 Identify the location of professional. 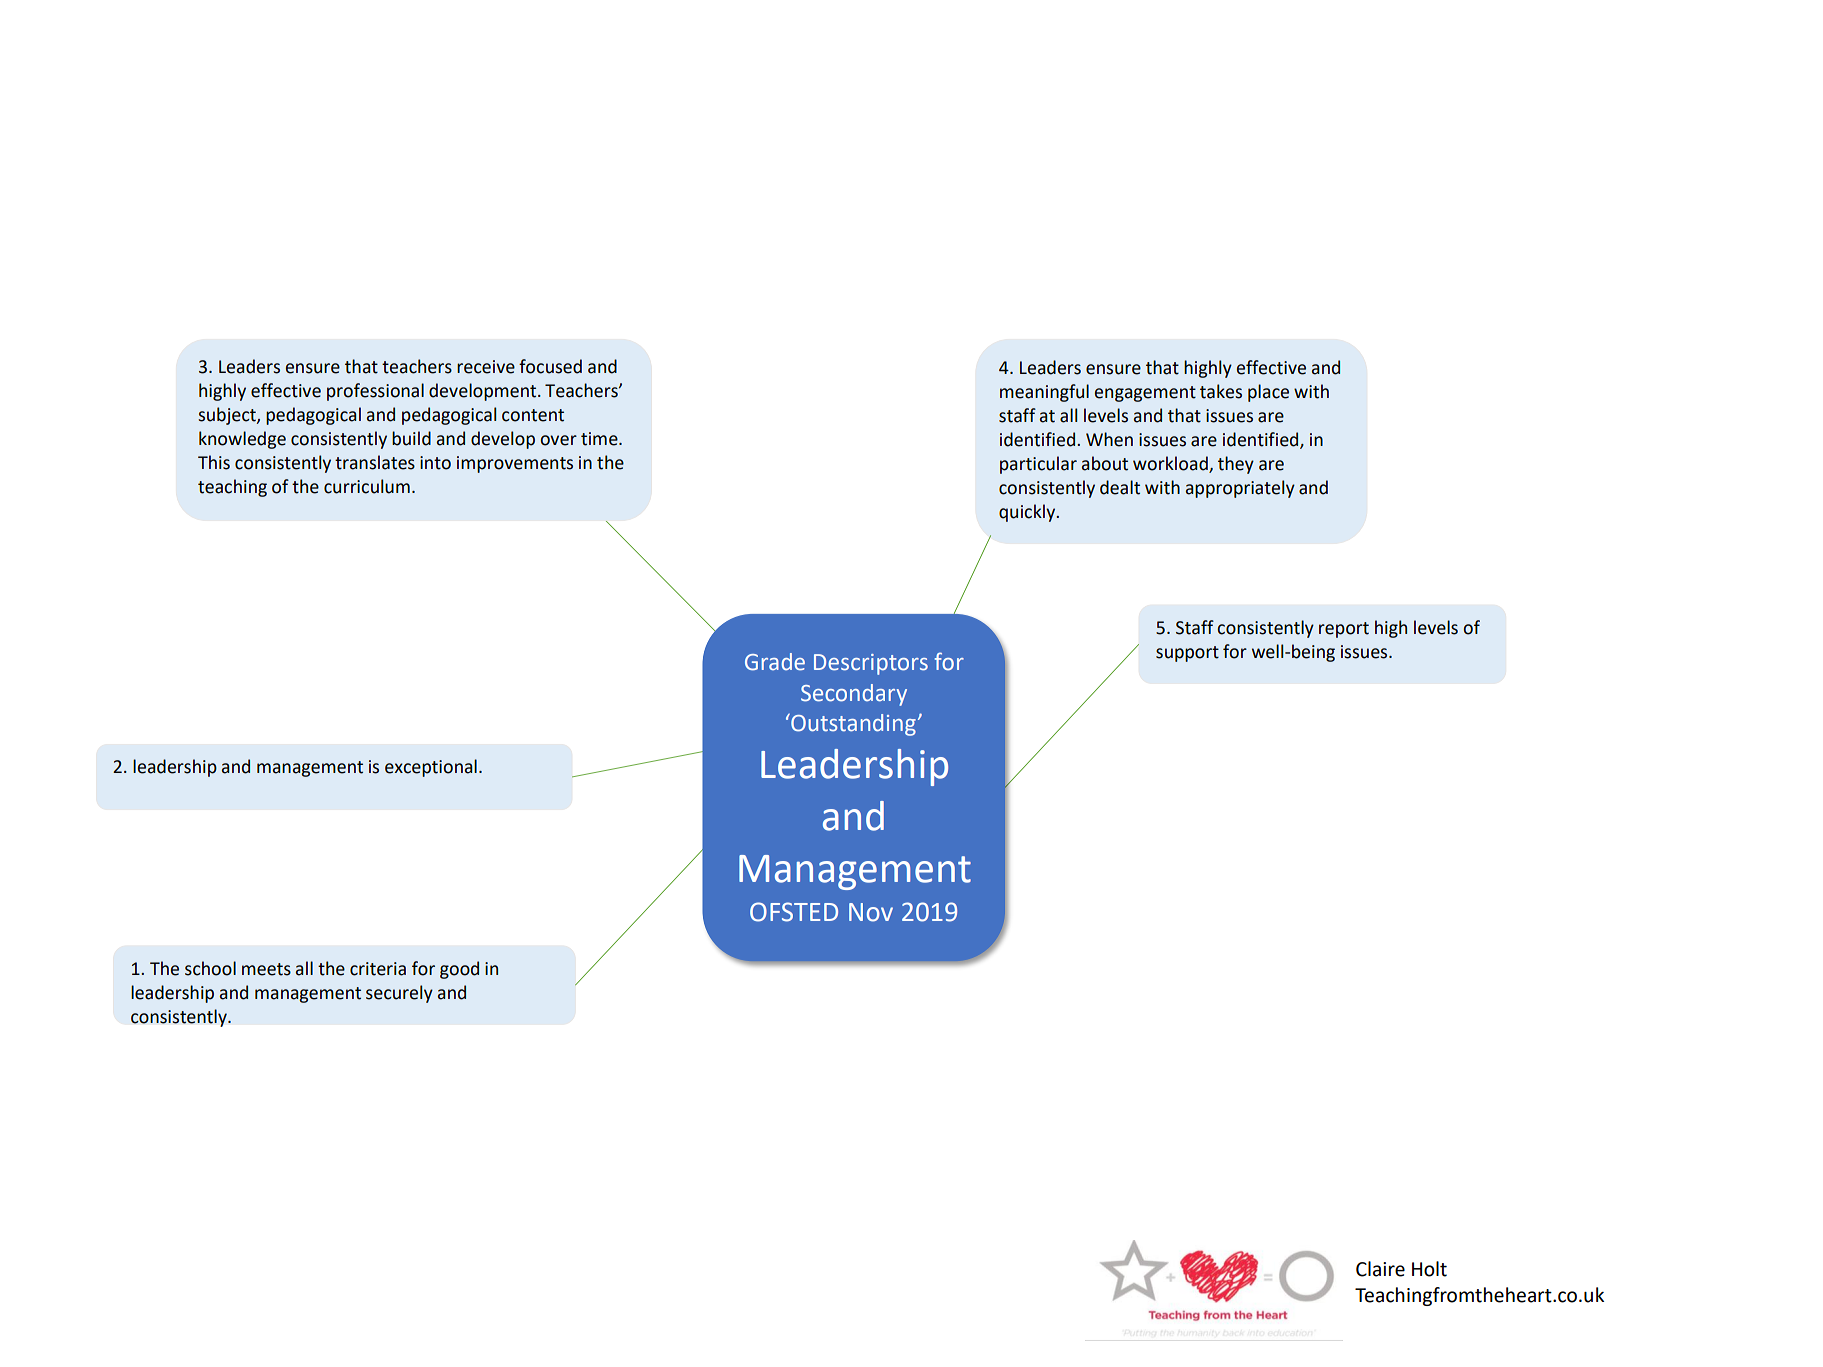
(375, 392).
